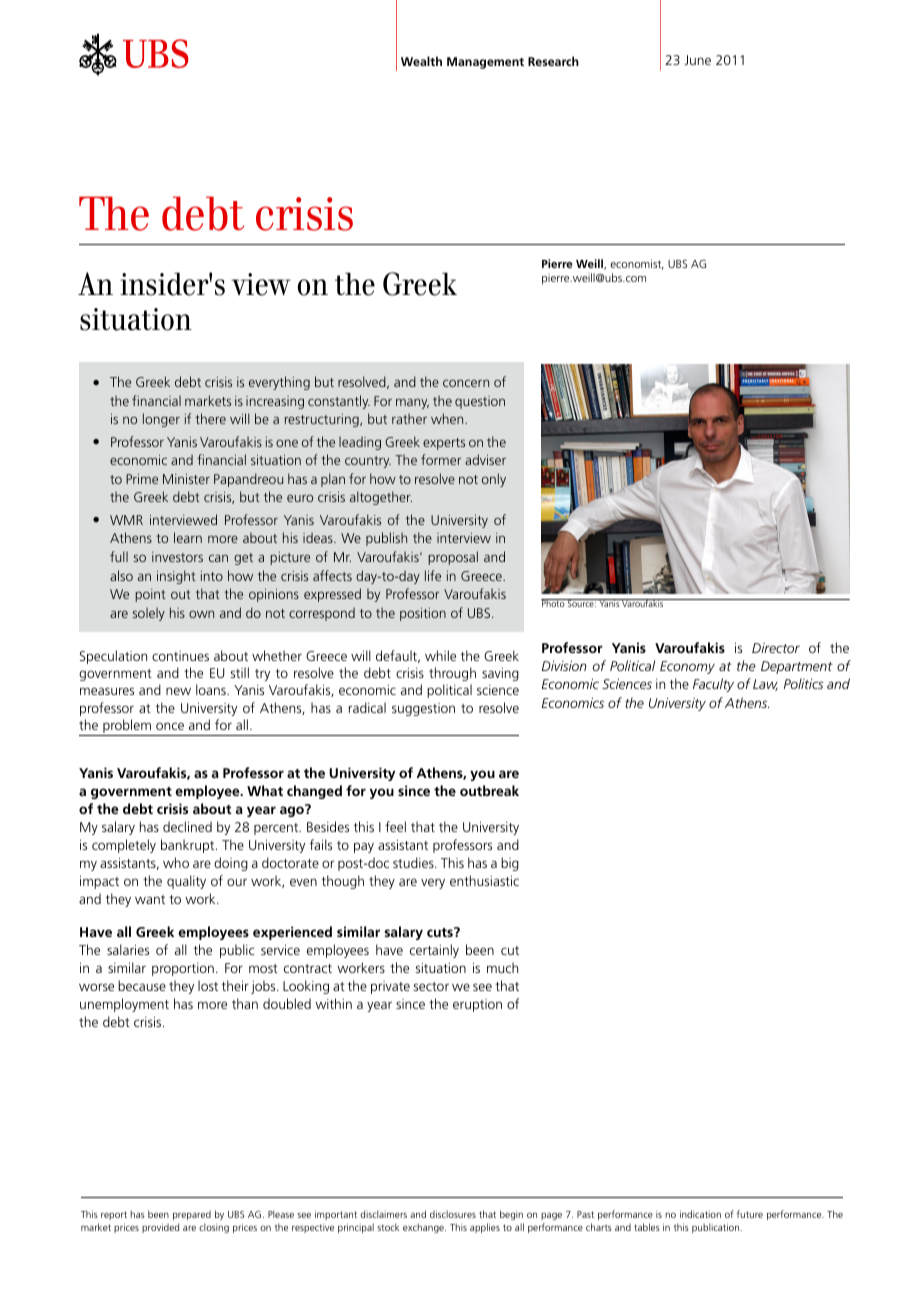 This page has height=1308, width=924. What do you see at coordinates (776, 648) in the page?
I see `Director` at bounding box center [776, 648].
